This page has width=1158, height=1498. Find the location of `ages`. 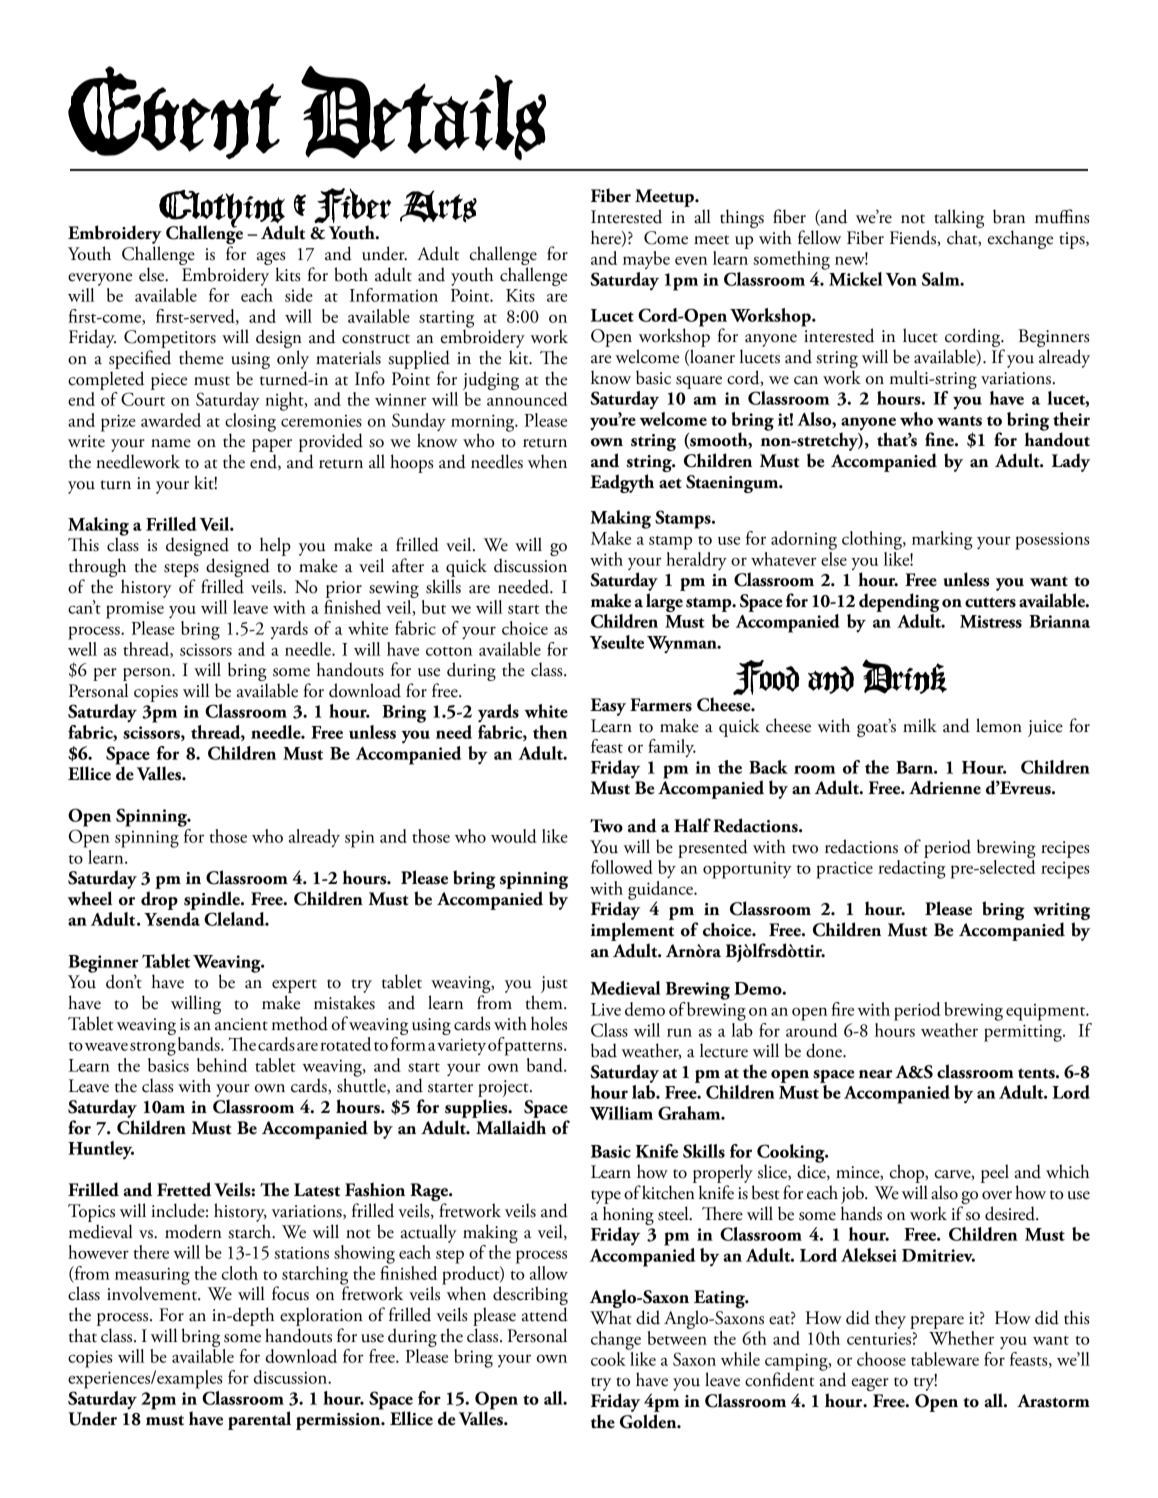

ages is located at coordinates (271, 260).
